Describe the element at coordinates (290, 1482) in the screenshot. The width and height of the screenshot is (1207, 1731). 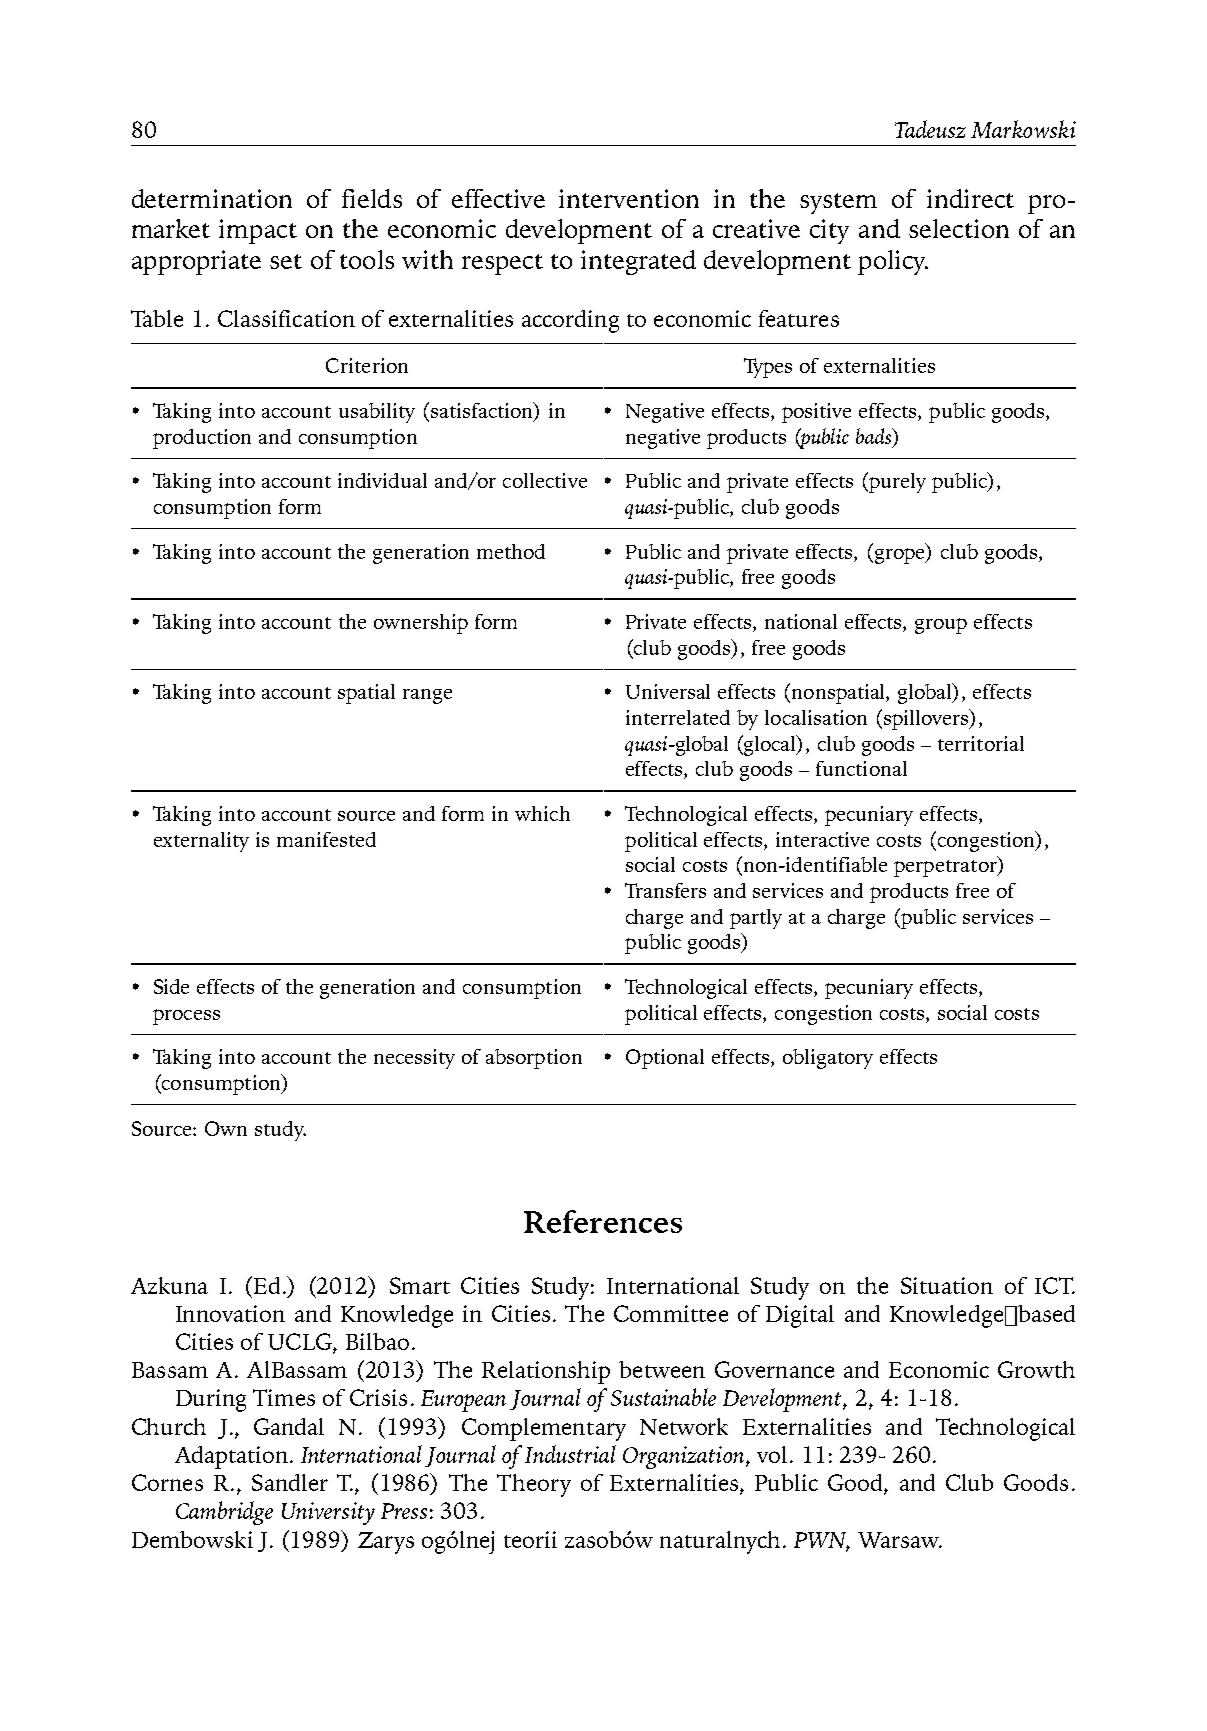
I see `Sandler` at that location.
